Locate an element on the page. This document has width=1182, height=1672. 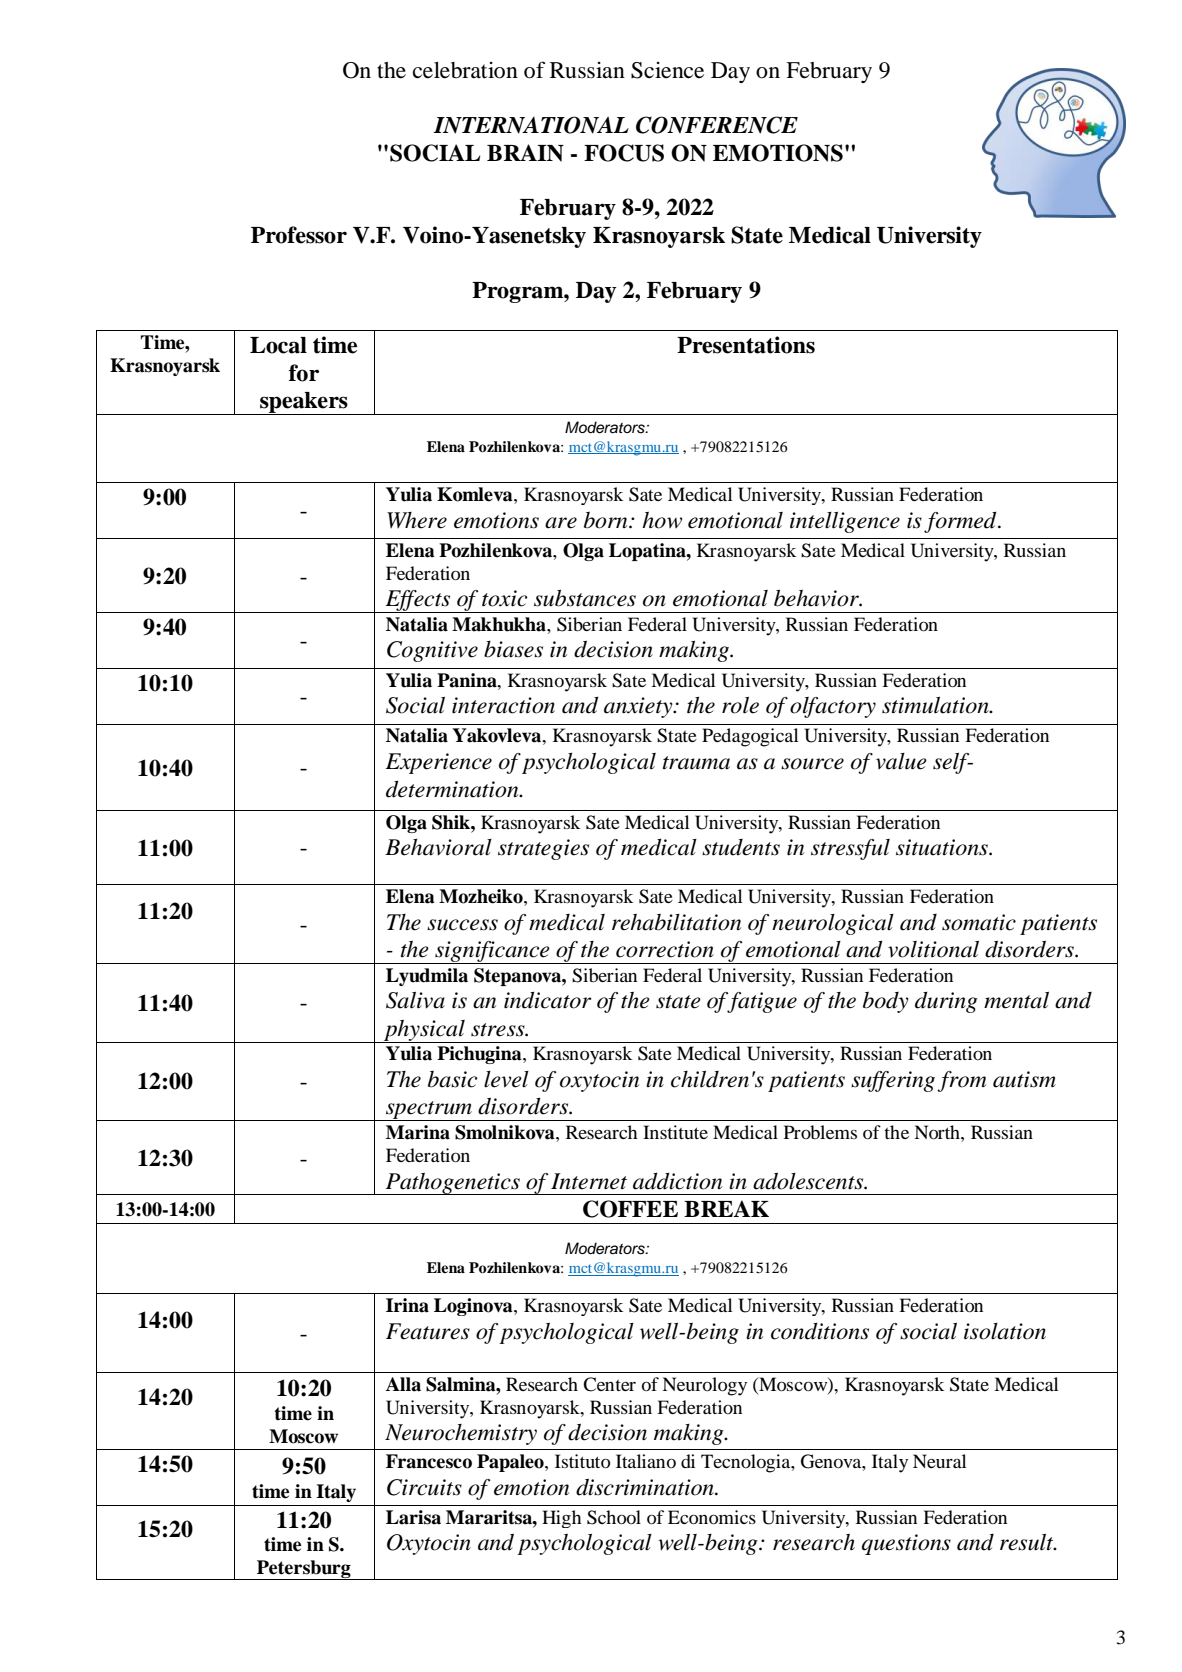
Institute is located at coordinates (675, 1132).
